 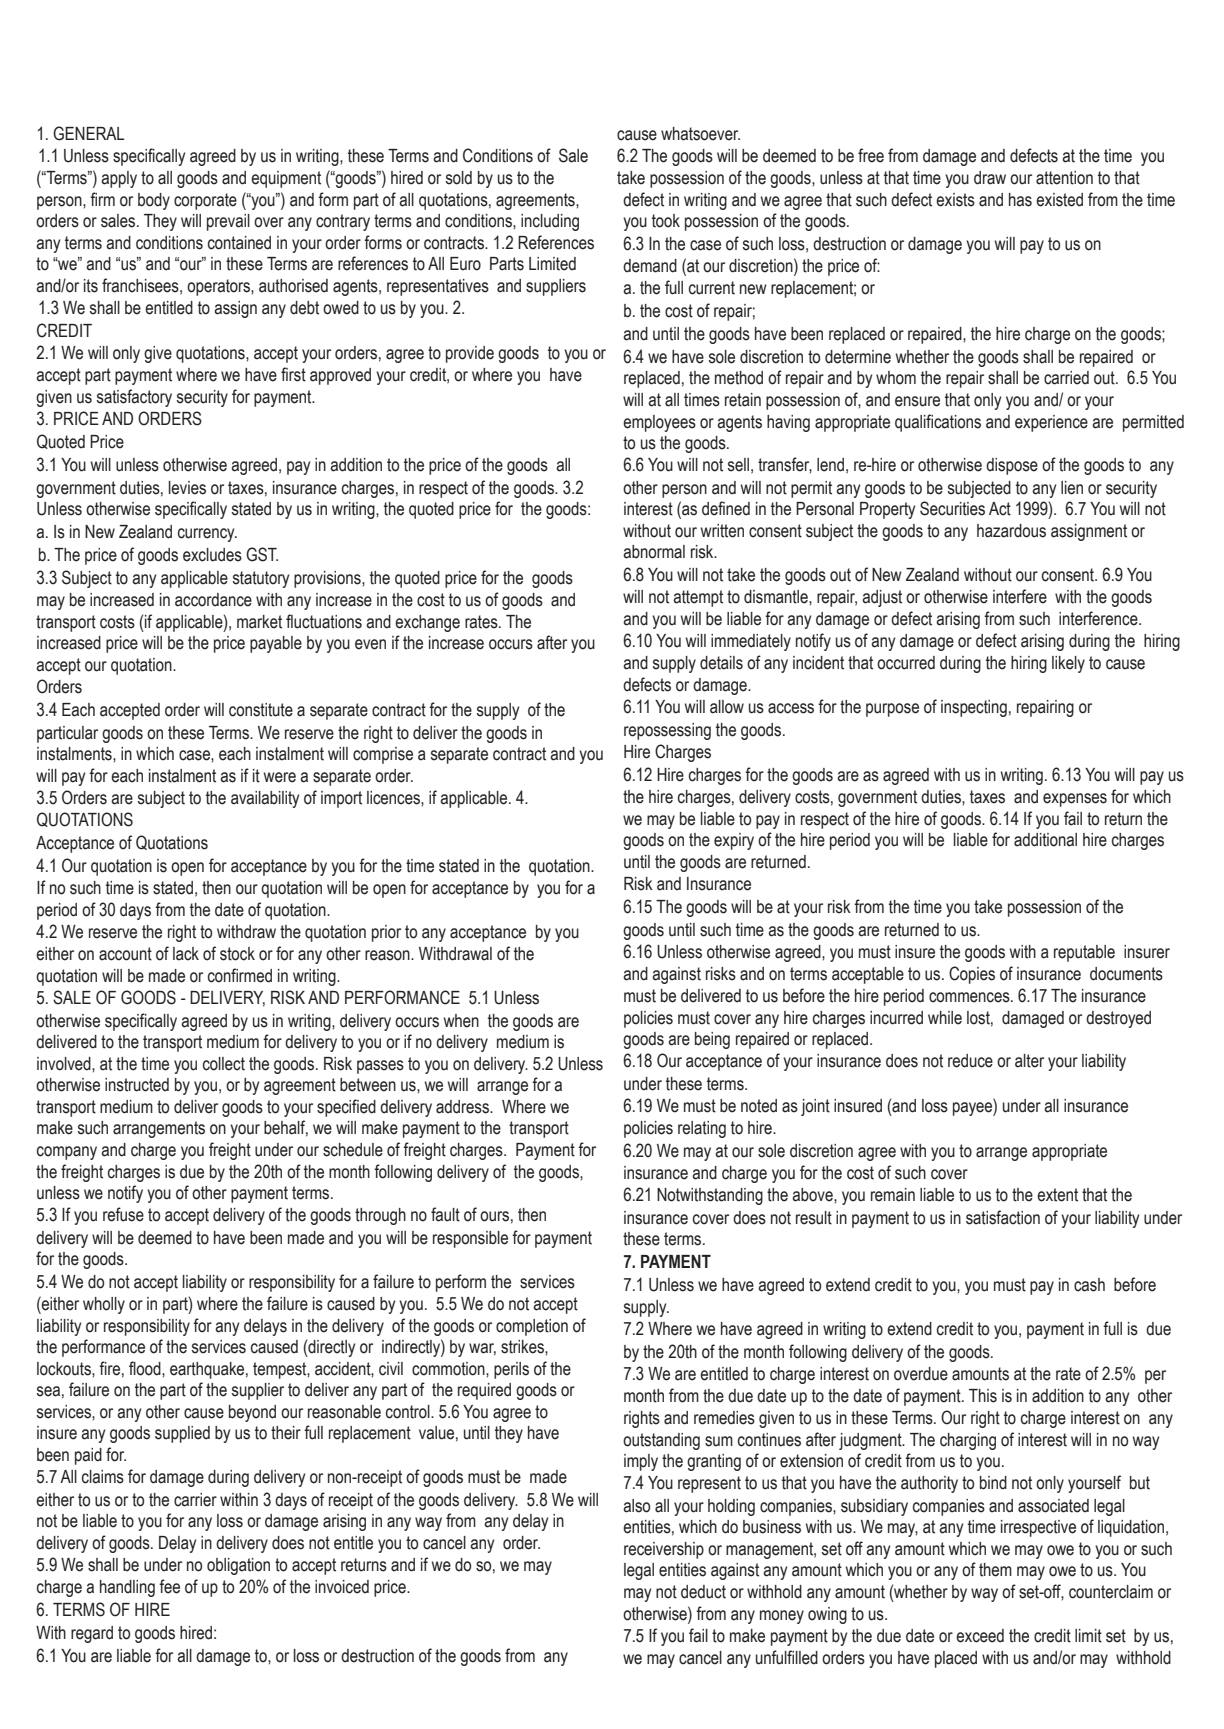 What do you see at coordinates (703, 1592) in the image?
I see `deduct` at bounding box center [703, 1592].
